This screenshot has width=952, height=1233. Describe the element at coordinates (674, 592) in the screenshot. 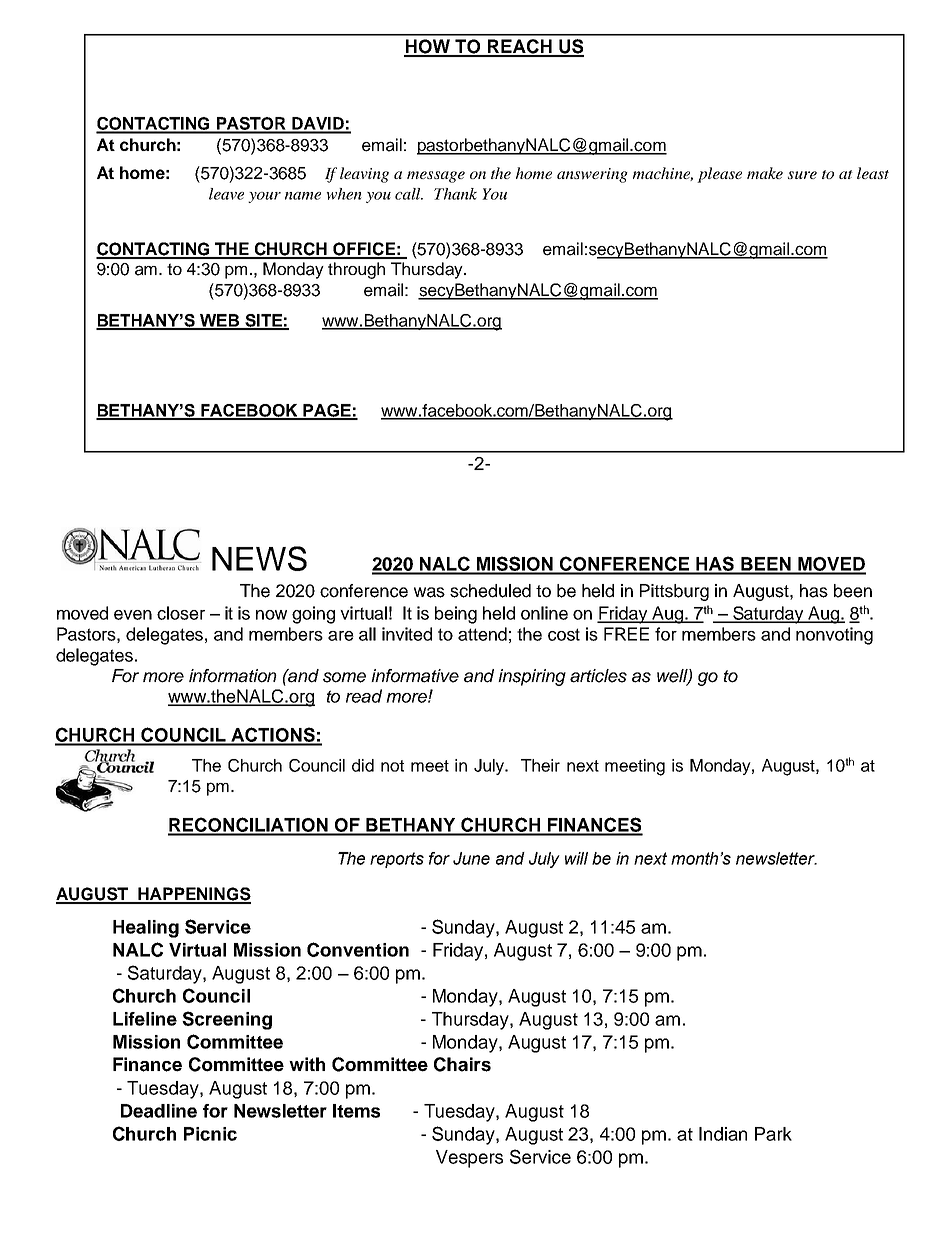

I see `Pittsburg` at that location.
